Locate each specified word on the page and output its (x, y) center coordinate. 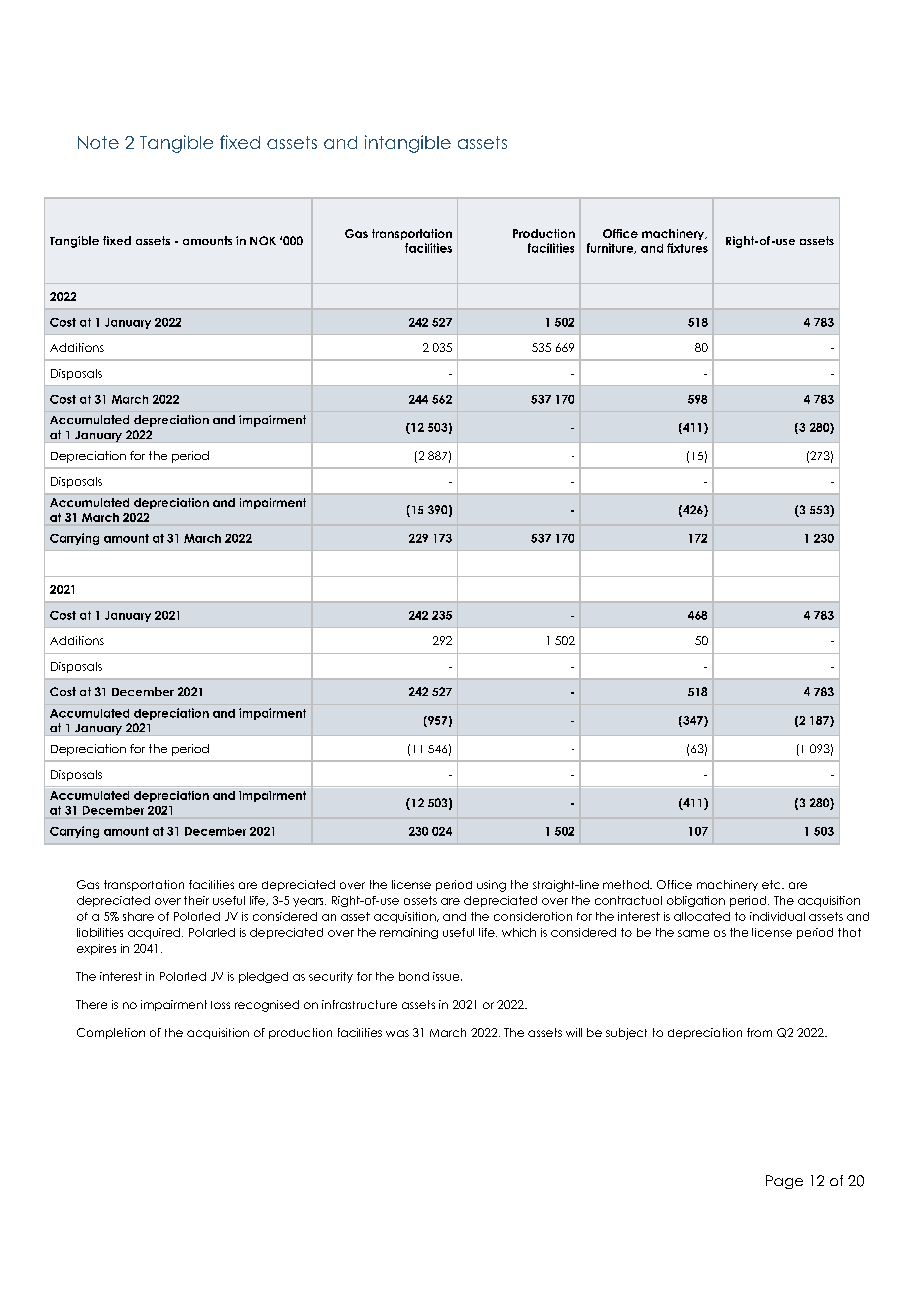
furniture (611, 248)
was (397, 1033)
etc (772, 884)
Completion (111, 1033)
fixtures (687, 248)
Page (784, 1182)
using (491, 886)
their (196, 900)
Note (98, 142)
